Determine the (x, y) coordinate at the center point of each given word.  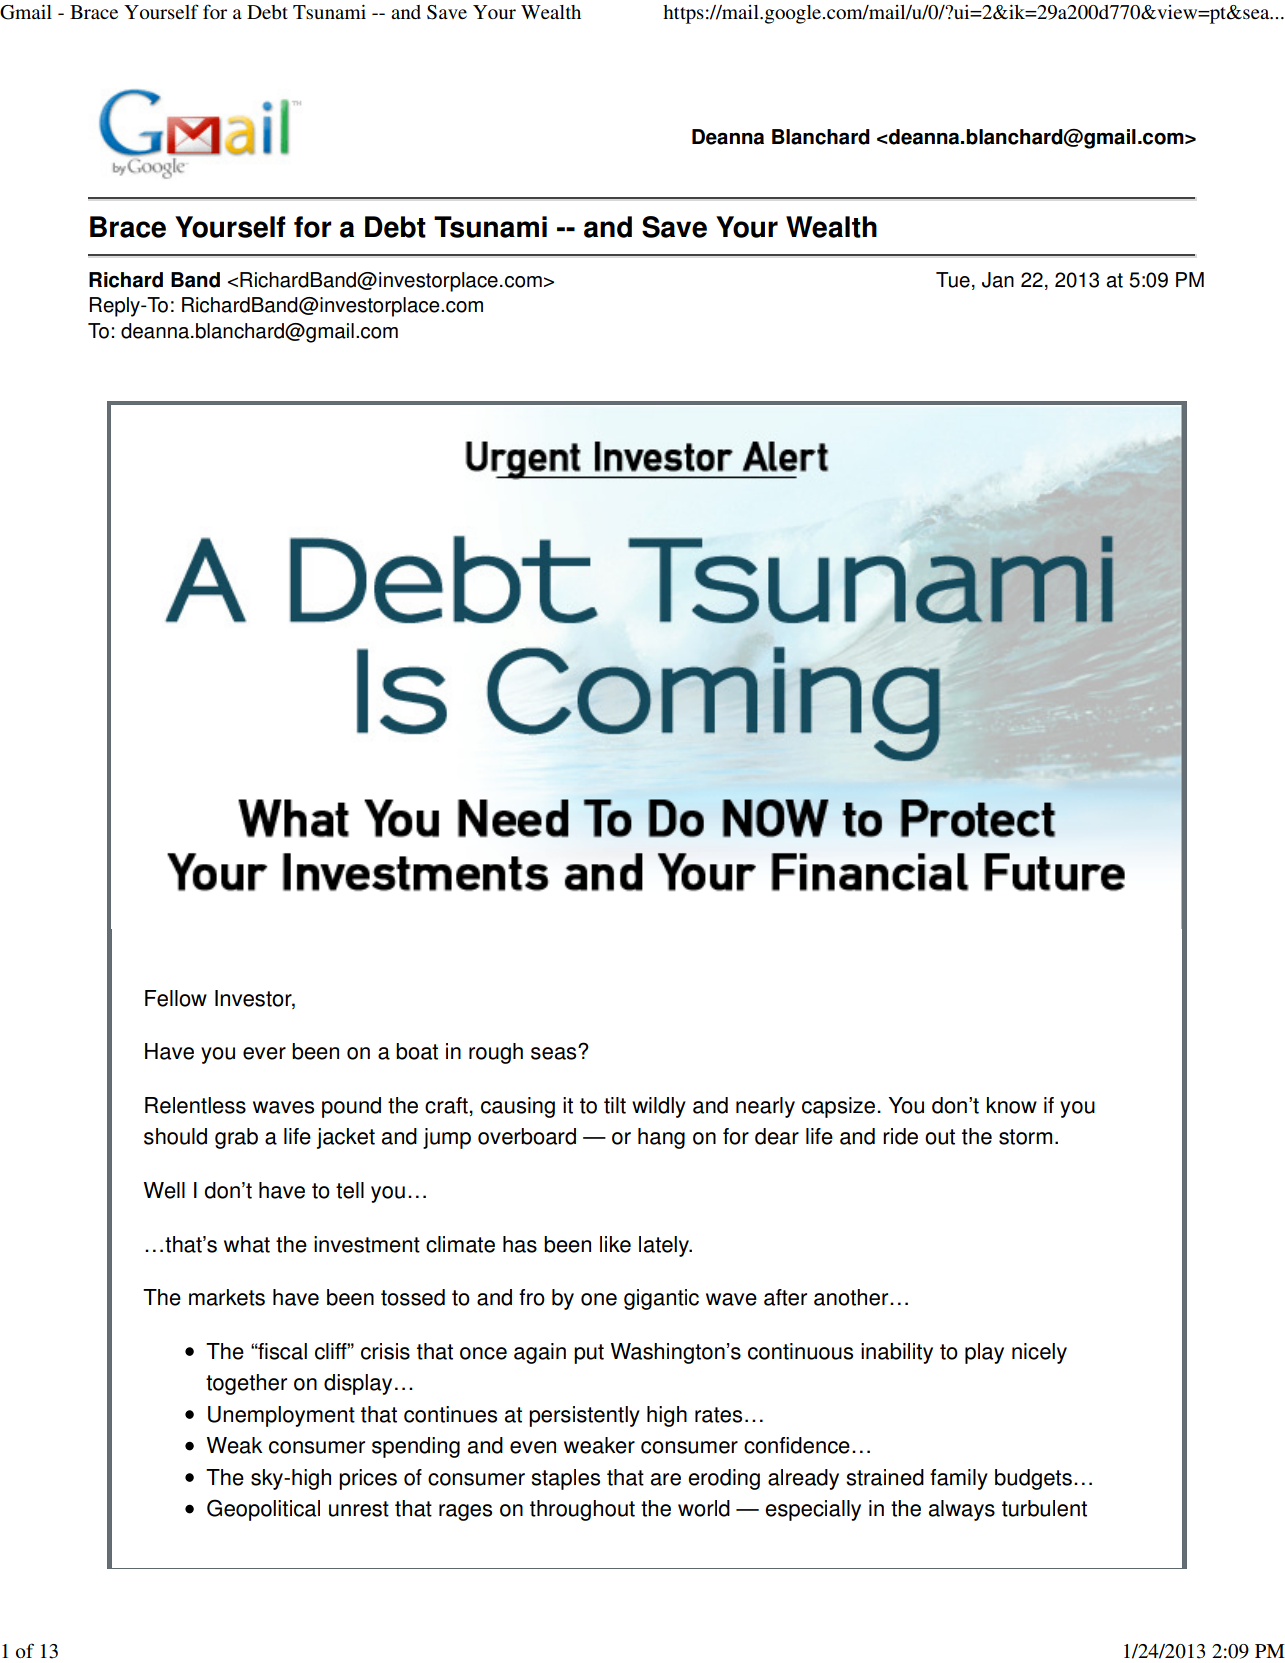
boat (417, 1051)
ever (264, 1053)
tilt (615, 1105)
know (1012, 1105)
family (959, 1479)
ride (900, 1136)
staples (565, 1479)
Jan (998, 280)
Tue (953, 280)
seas (555, 1053)
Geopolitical (263, 1510)
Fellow (176, 998)
